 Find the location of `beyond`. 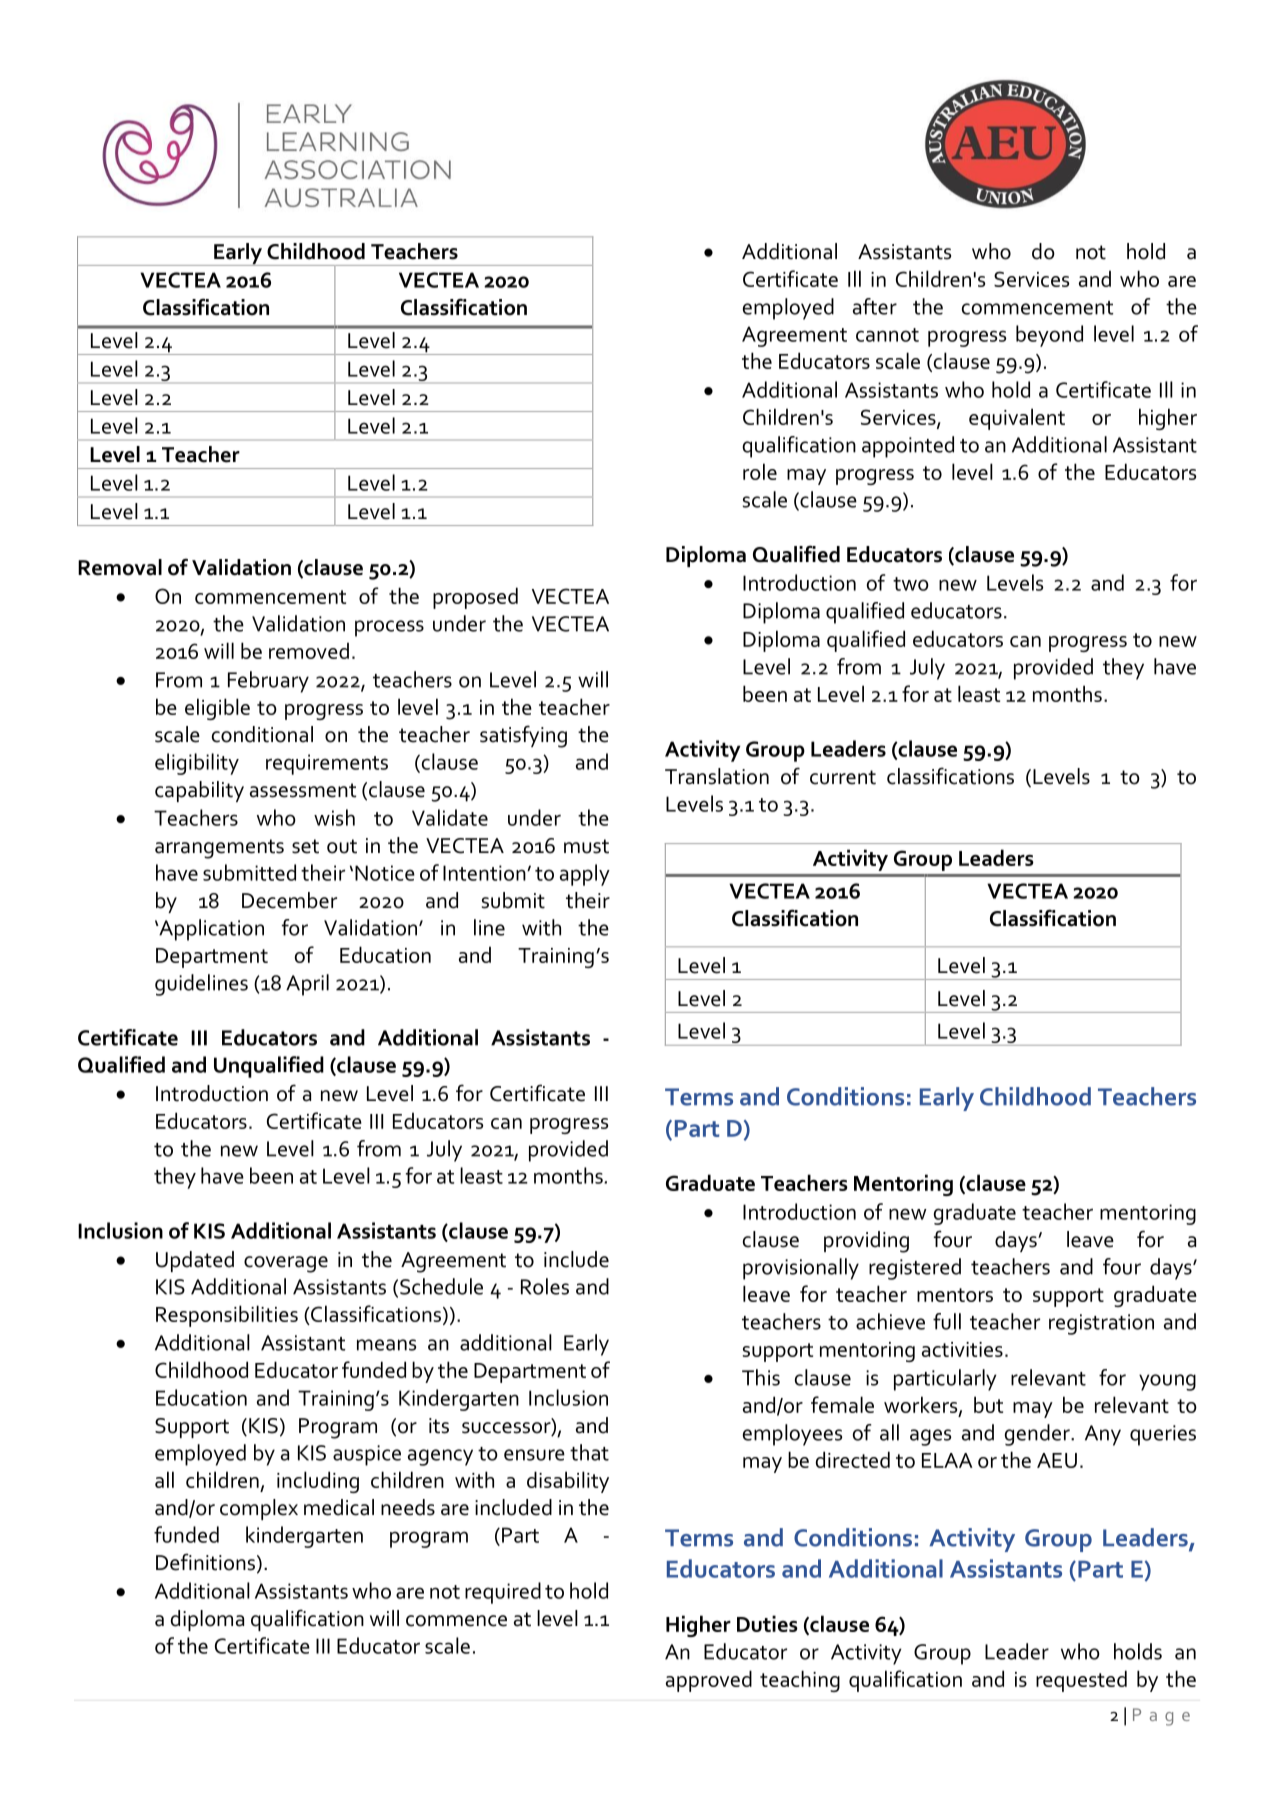

beyond is located at coordinates (1049, 336).
